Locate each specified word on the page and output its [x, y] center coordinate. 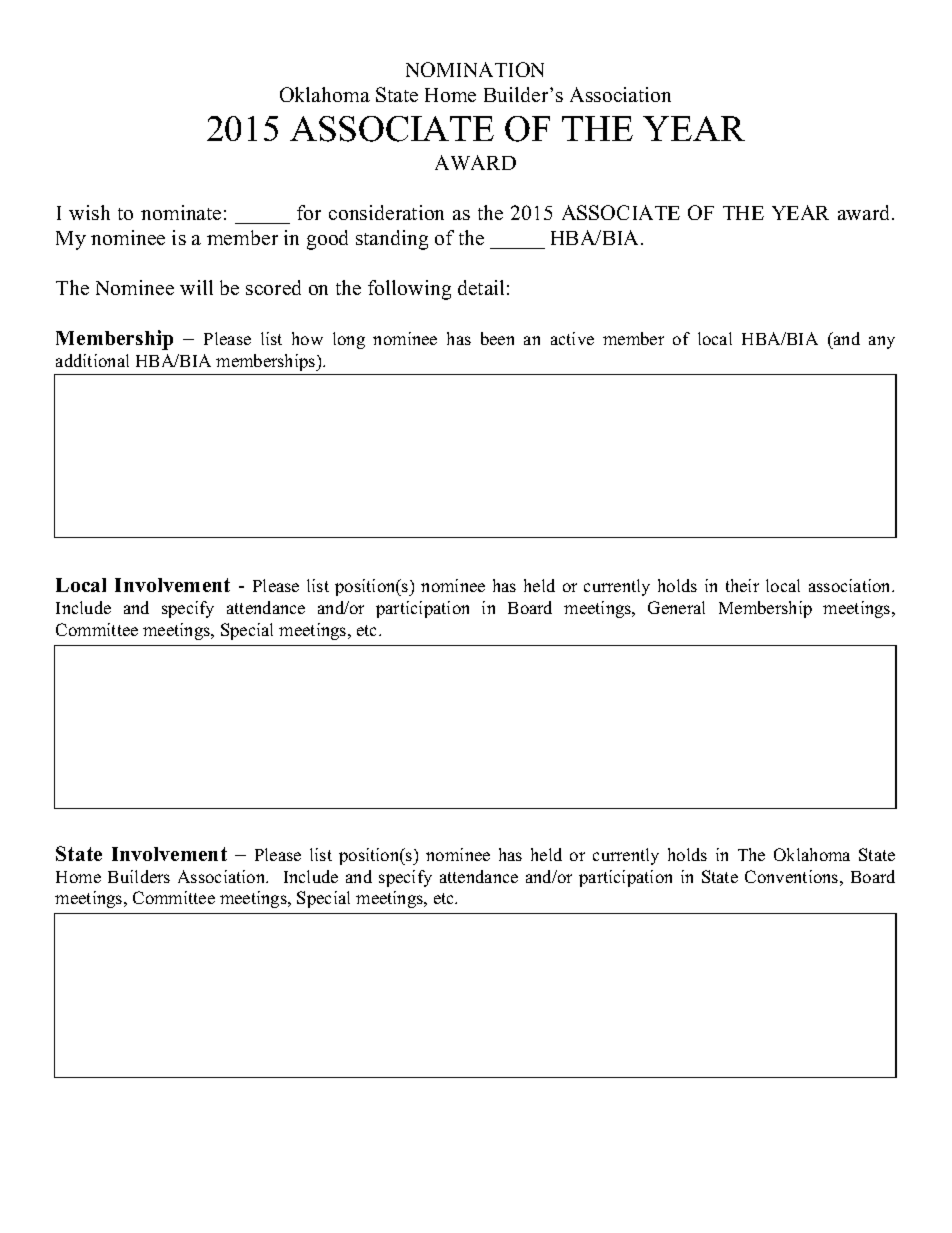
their [742, 585]
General [676, 607]
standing [392, 240]
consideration [386, 212]
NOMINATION [475, 69]
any [882, 342]
